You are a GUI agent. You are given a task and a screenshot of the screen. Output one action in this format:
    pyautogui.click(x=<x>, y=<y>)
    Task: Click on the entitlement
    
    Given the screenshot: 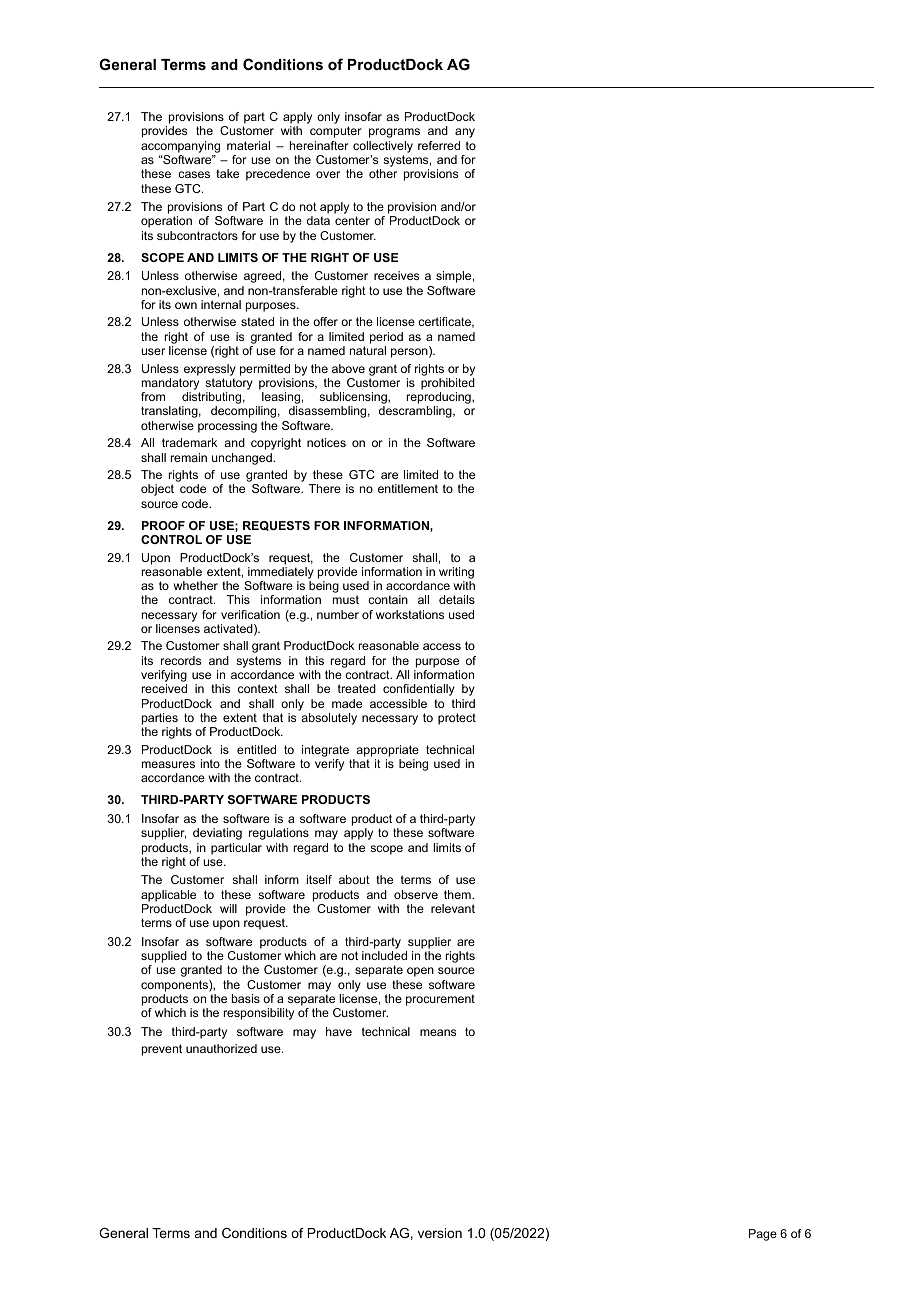 What is the action you would take?
    pyautogui.click(x=408, y=488)
